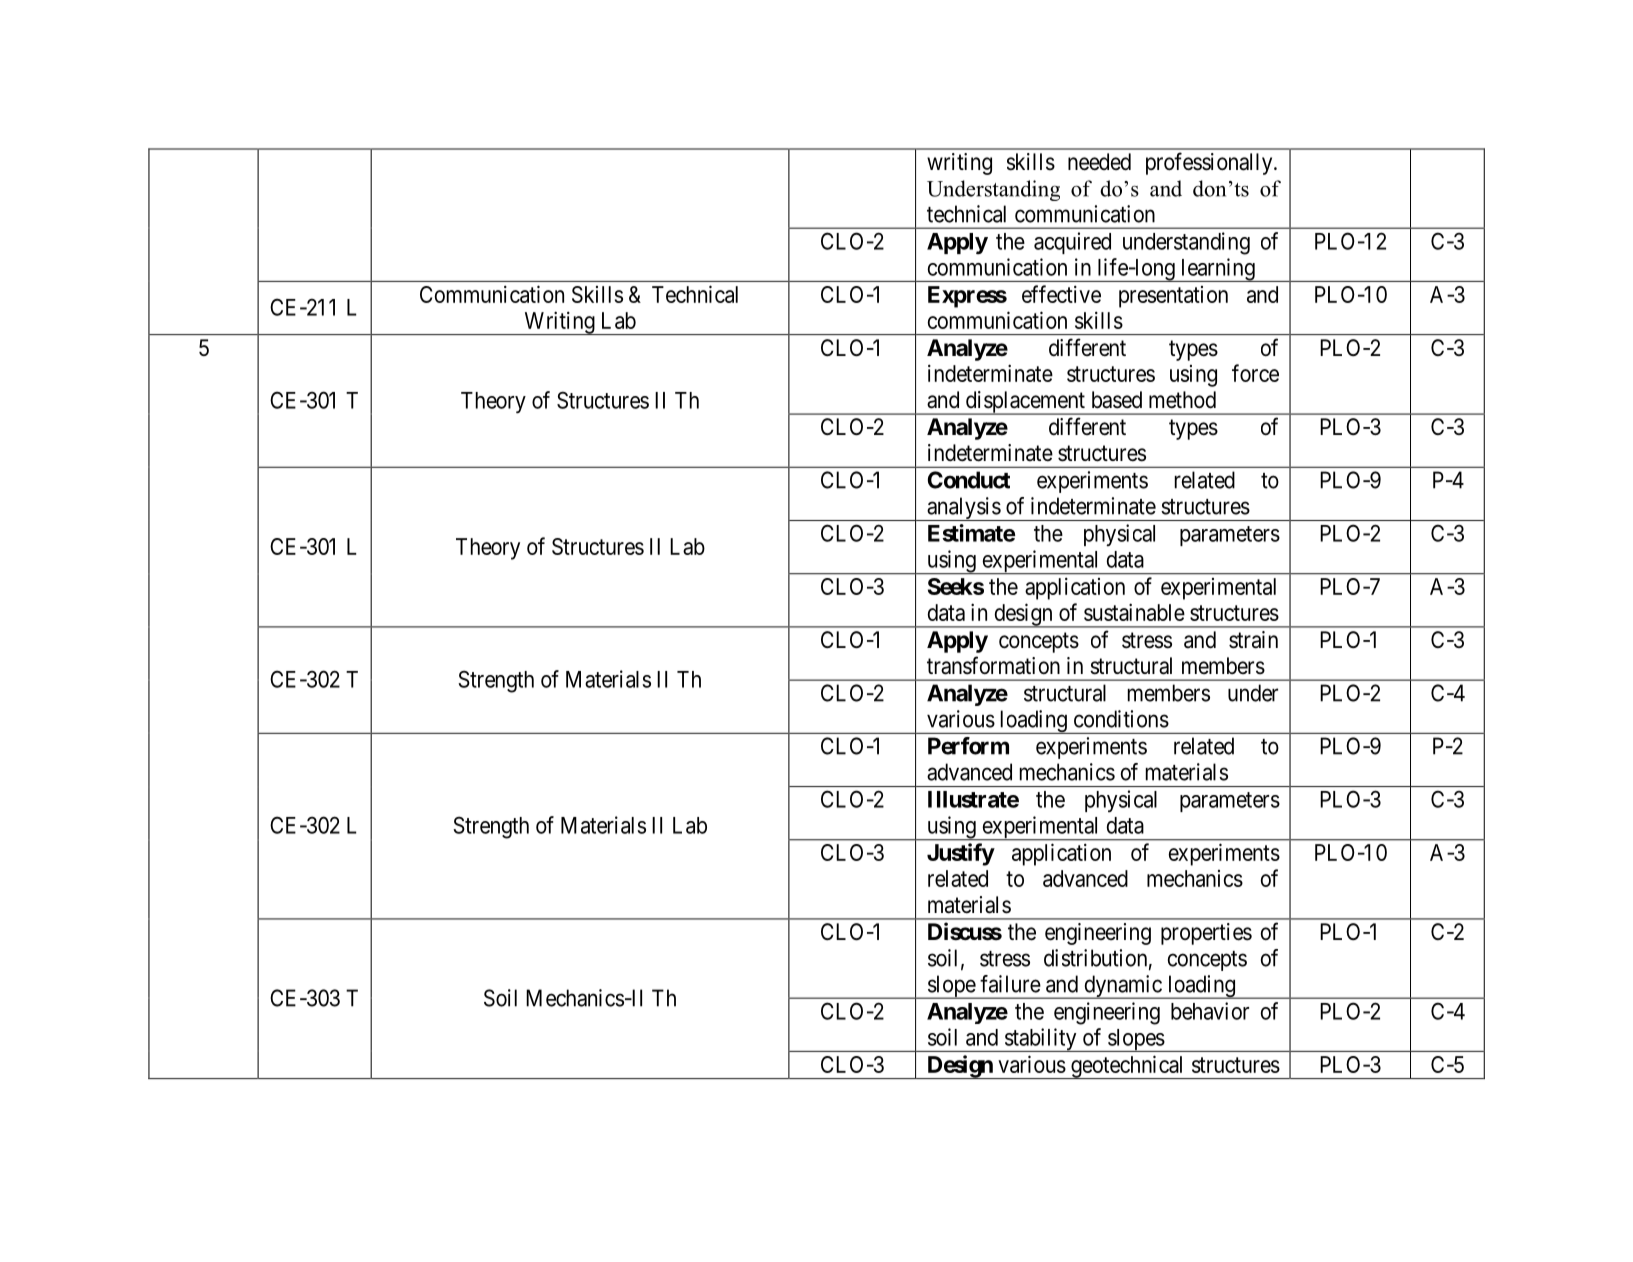  What do you see at coordinates (1122, 987) in the image?
I see `dynamic` at bounding box center [1122, 987].
